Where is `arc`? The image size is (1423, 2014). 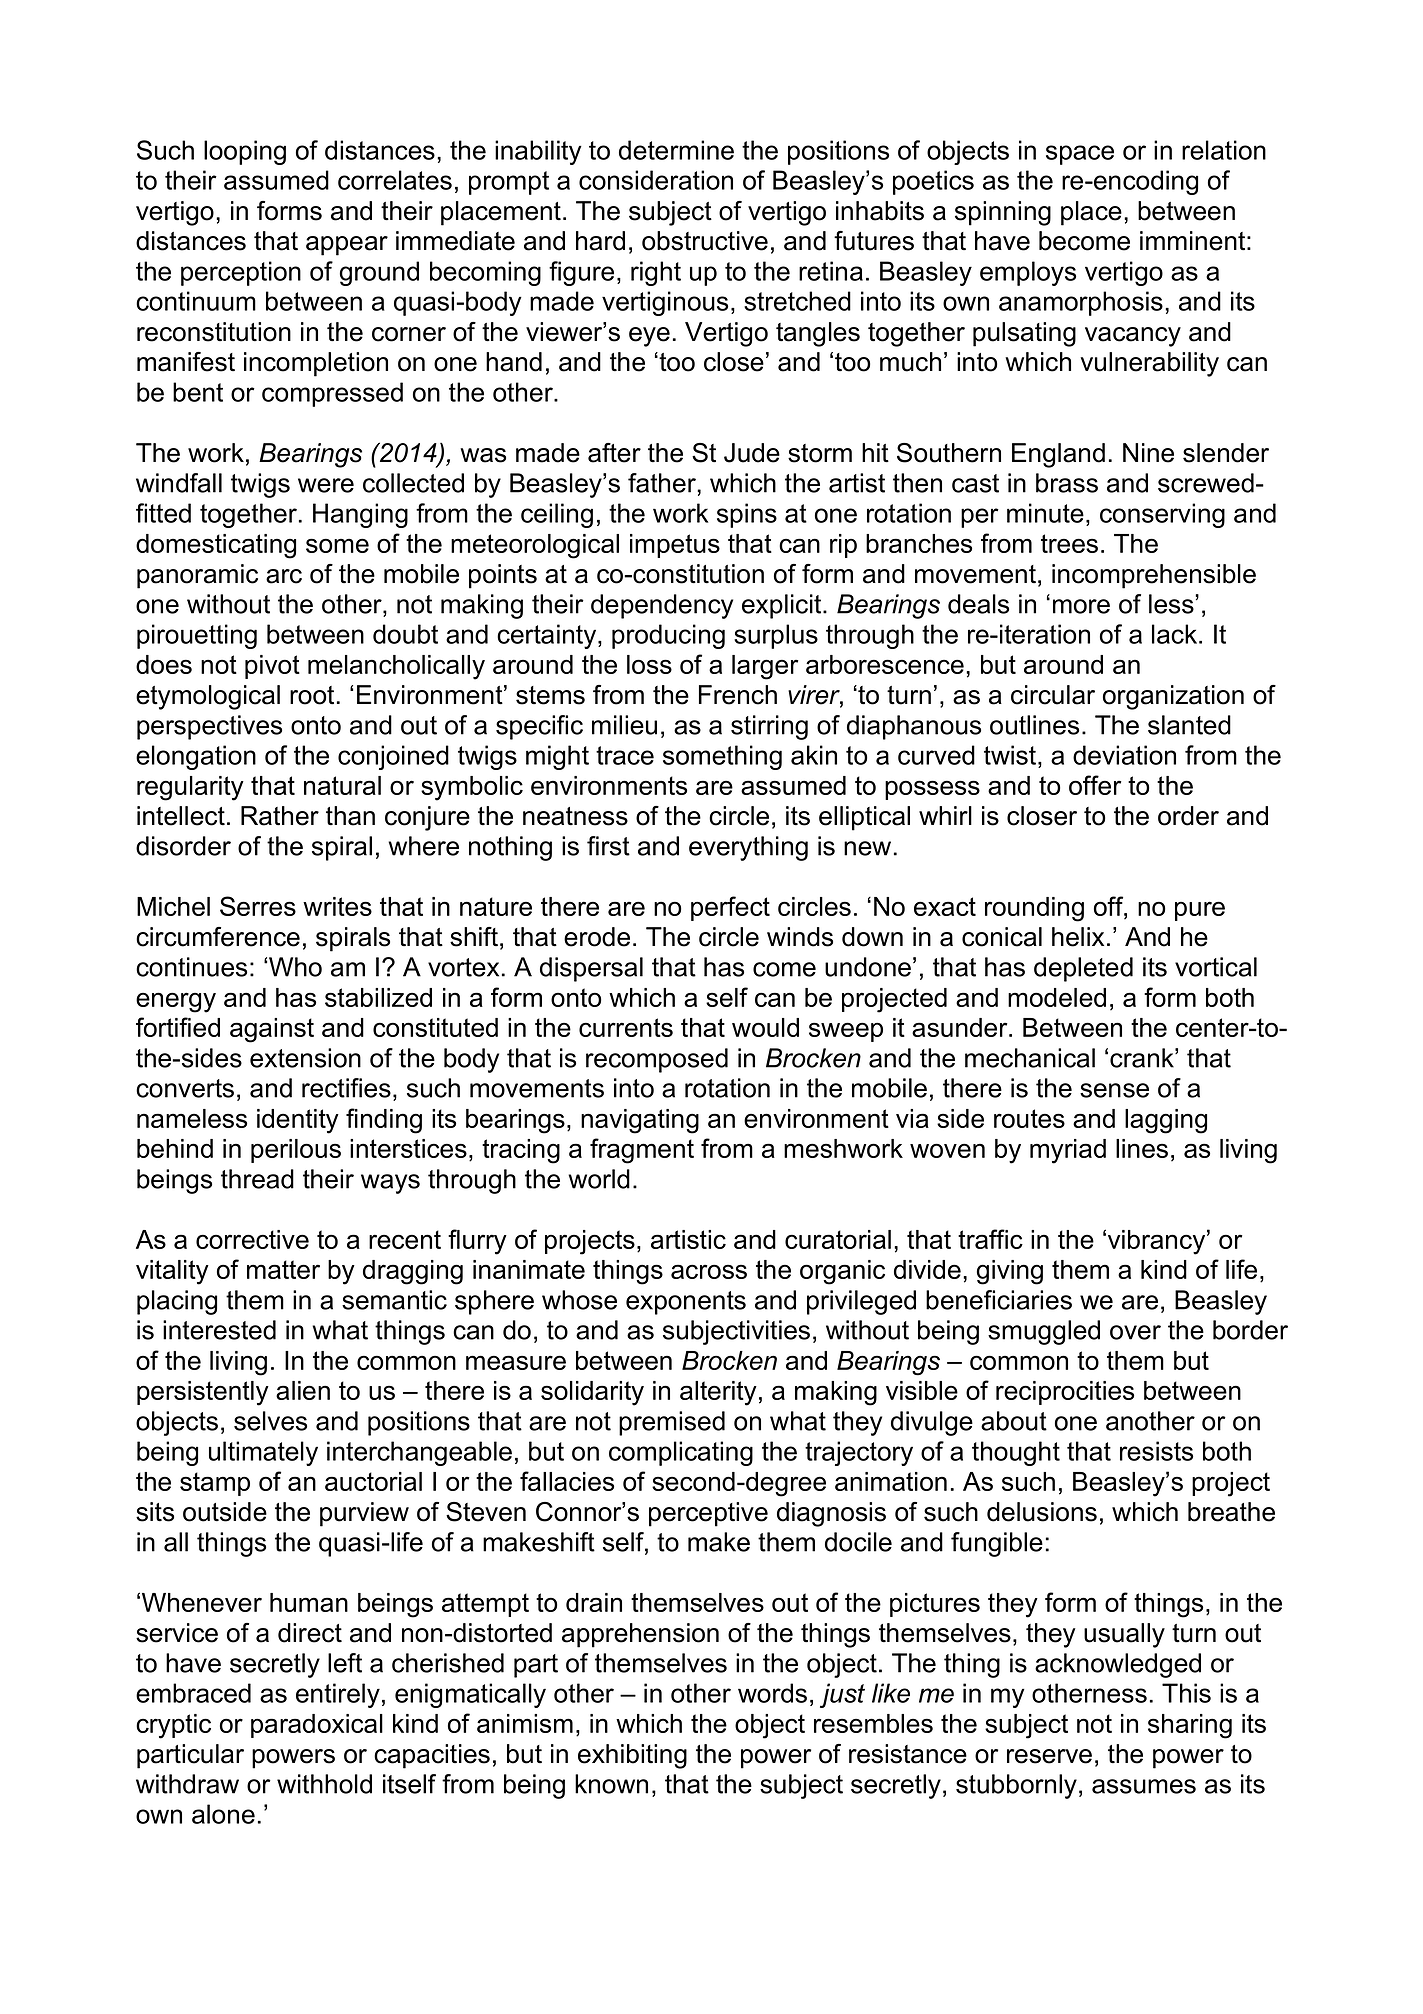 arc is located at coordinates (284, 576).
